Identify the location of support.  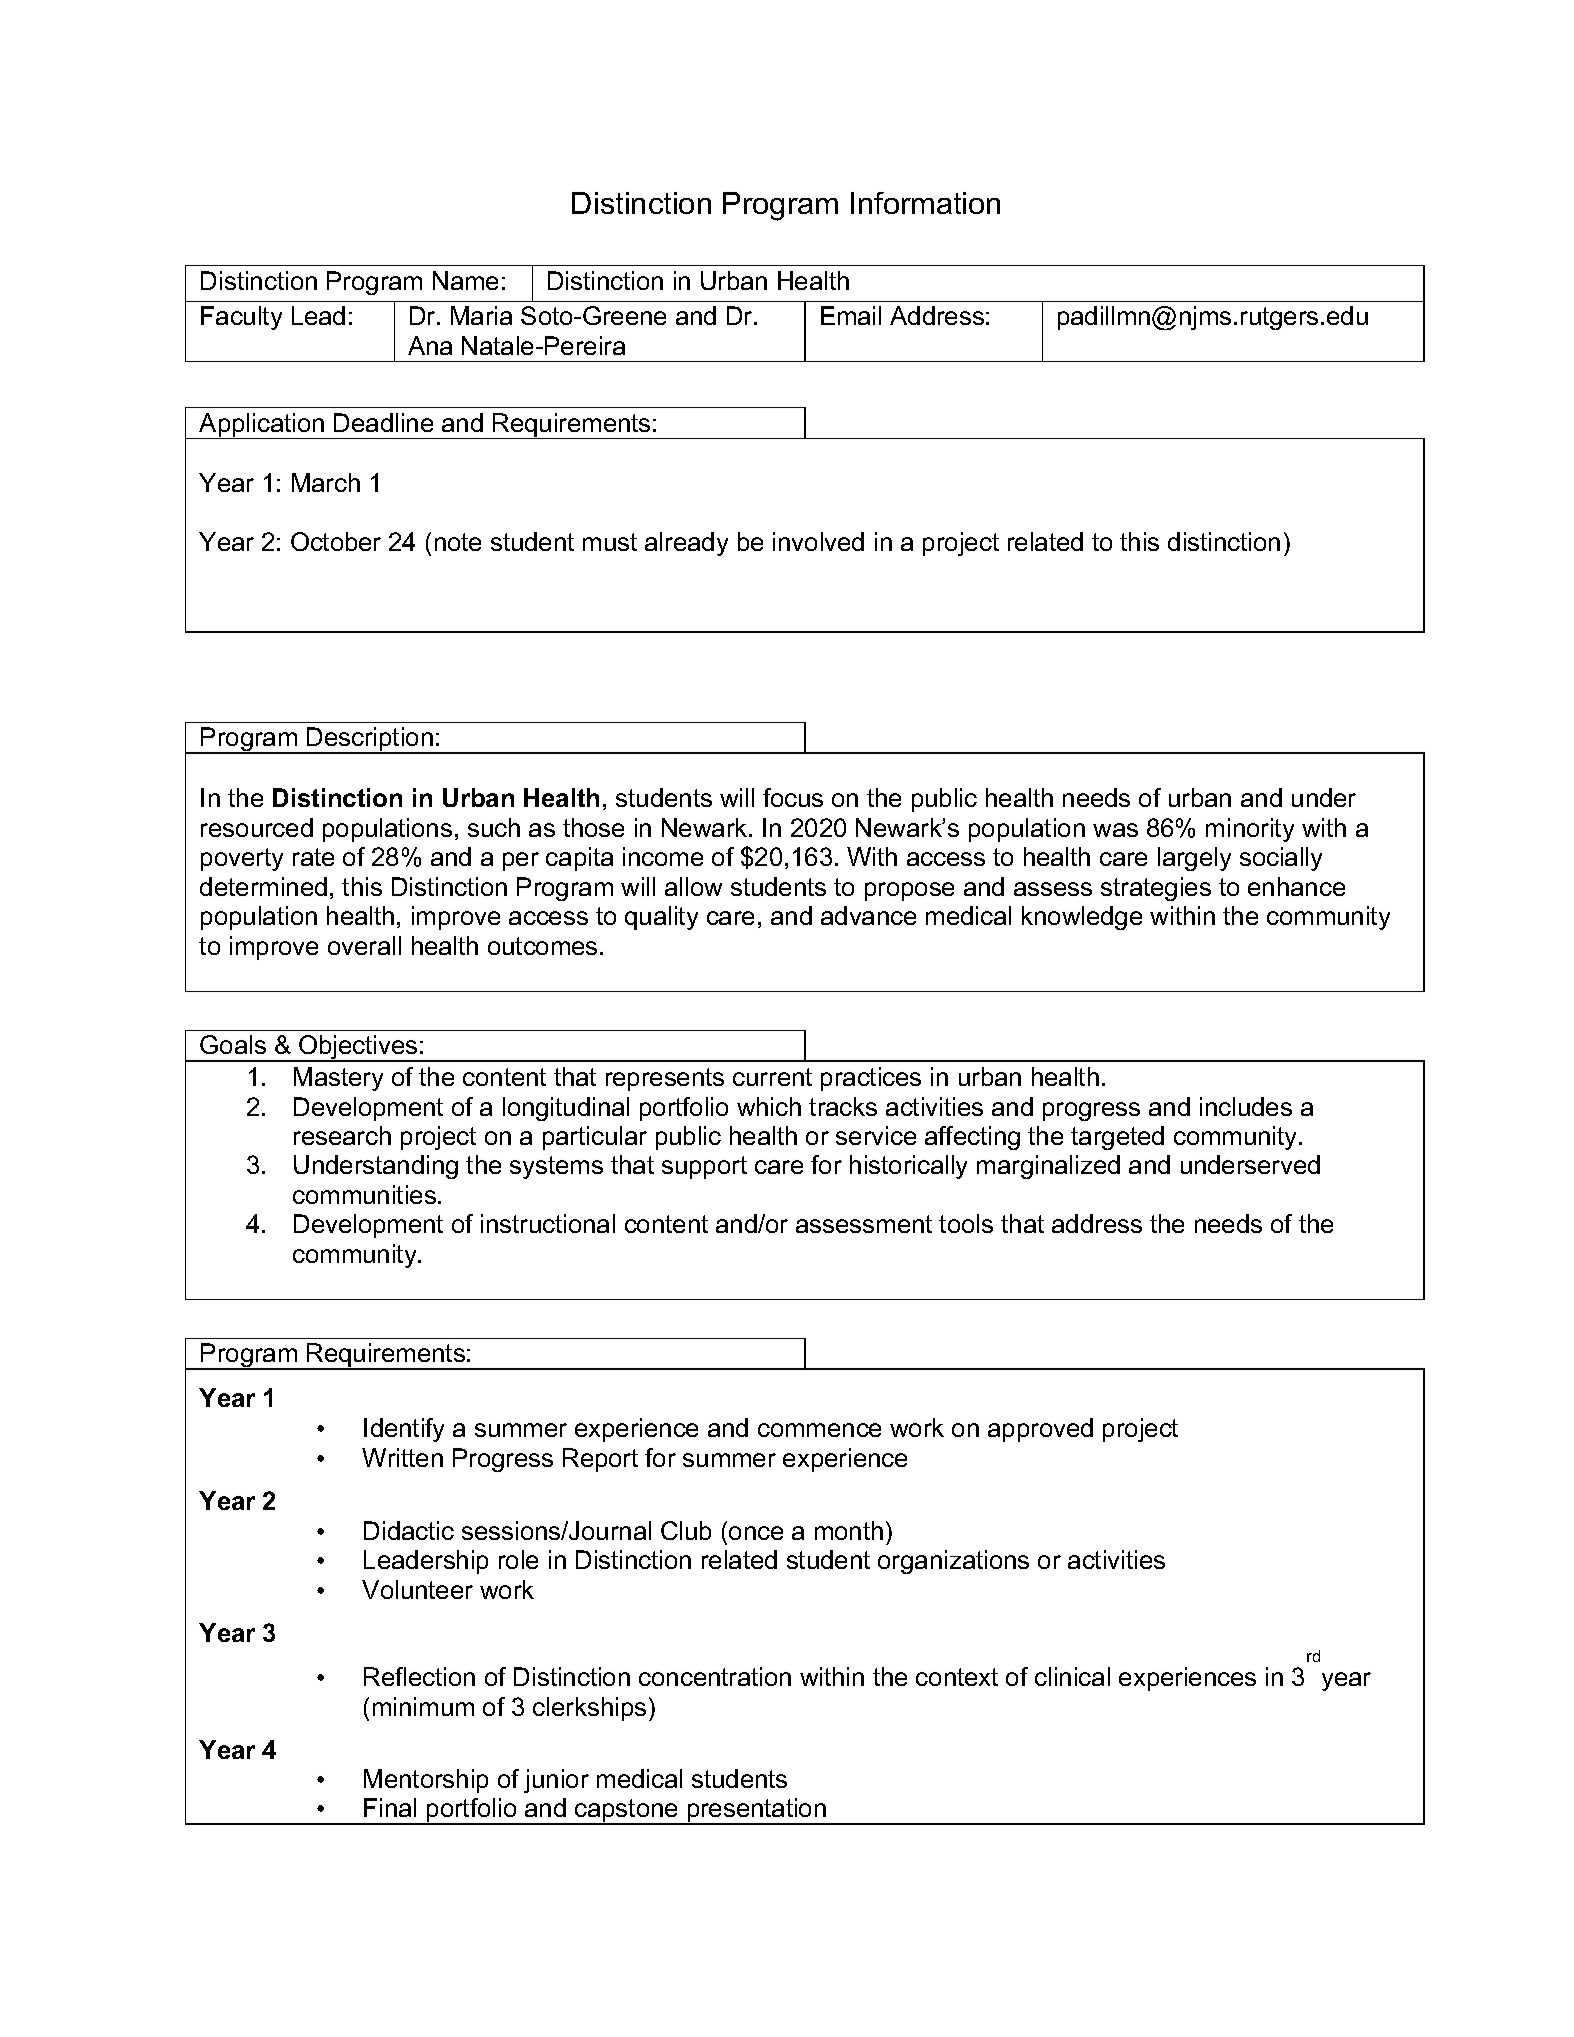
(704, 1167).
